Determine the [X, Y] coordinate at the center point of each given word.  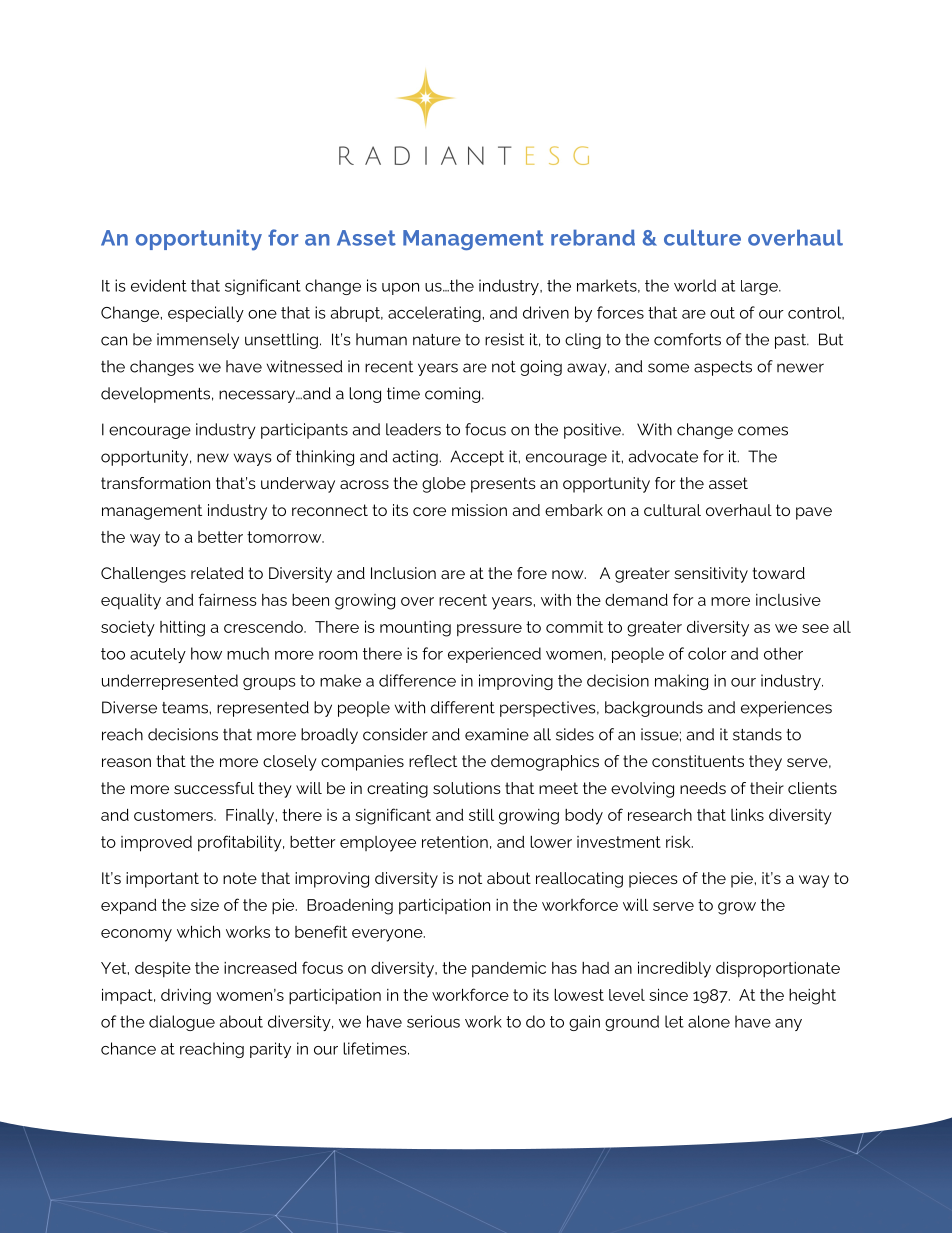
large [760, 287]
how [206, 653]
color [707, 653]
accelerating [434, 314]
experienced [494, 655]
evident [159, 285]
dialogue [182, 1023]
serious [433, 1021]
